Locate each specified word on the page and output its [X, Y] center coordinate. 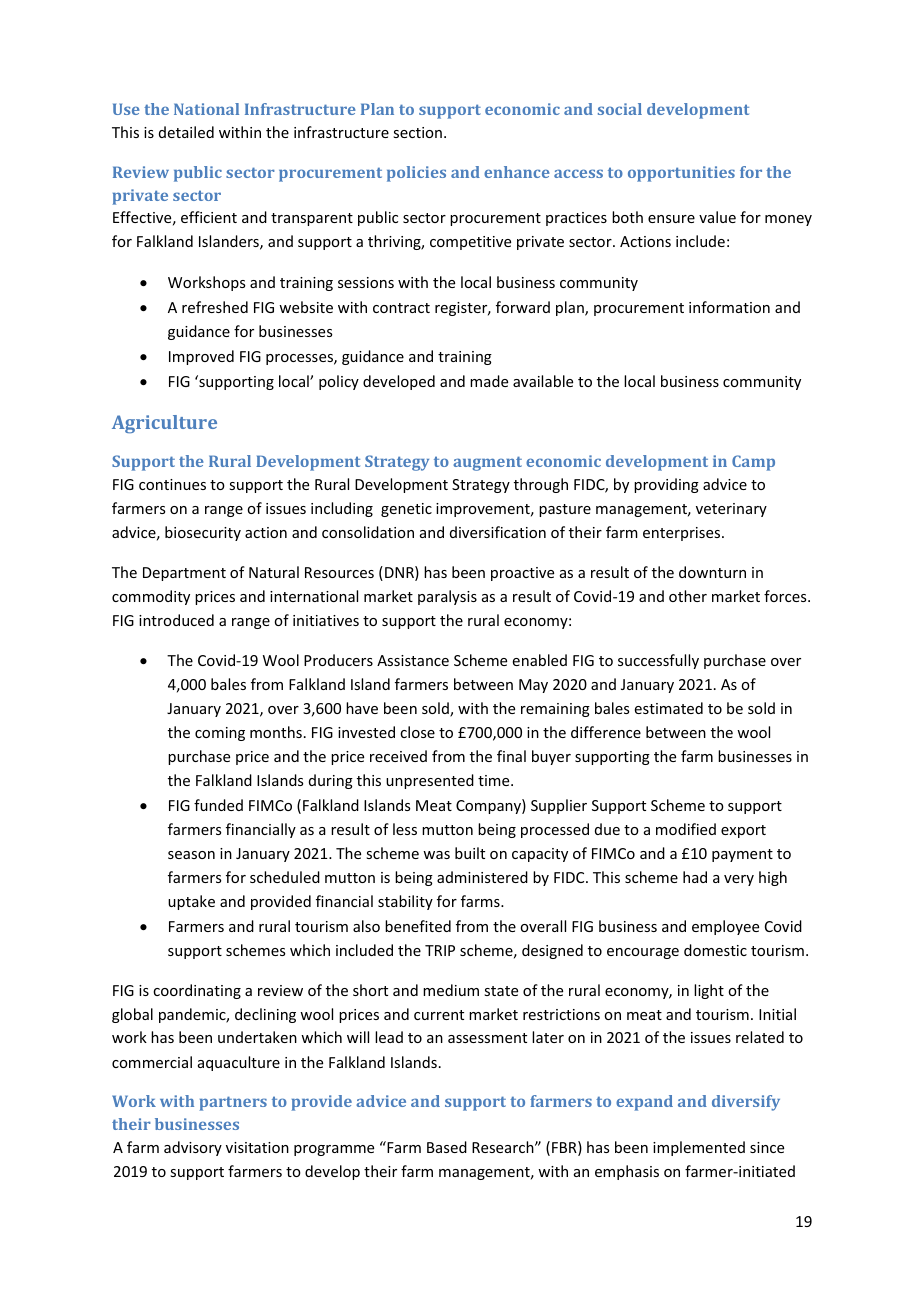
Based [447, 1147]
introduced [176, 620]
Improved [201, 357]
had [695, 877]
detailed [186, 132]
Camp [753, 463]
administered [482, 877]
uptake [191, 902]
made [489, 381]
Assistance [413, 660]
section [417, 132]
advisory [193, 1148]
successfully [658, 661]
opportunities [681, 174]
